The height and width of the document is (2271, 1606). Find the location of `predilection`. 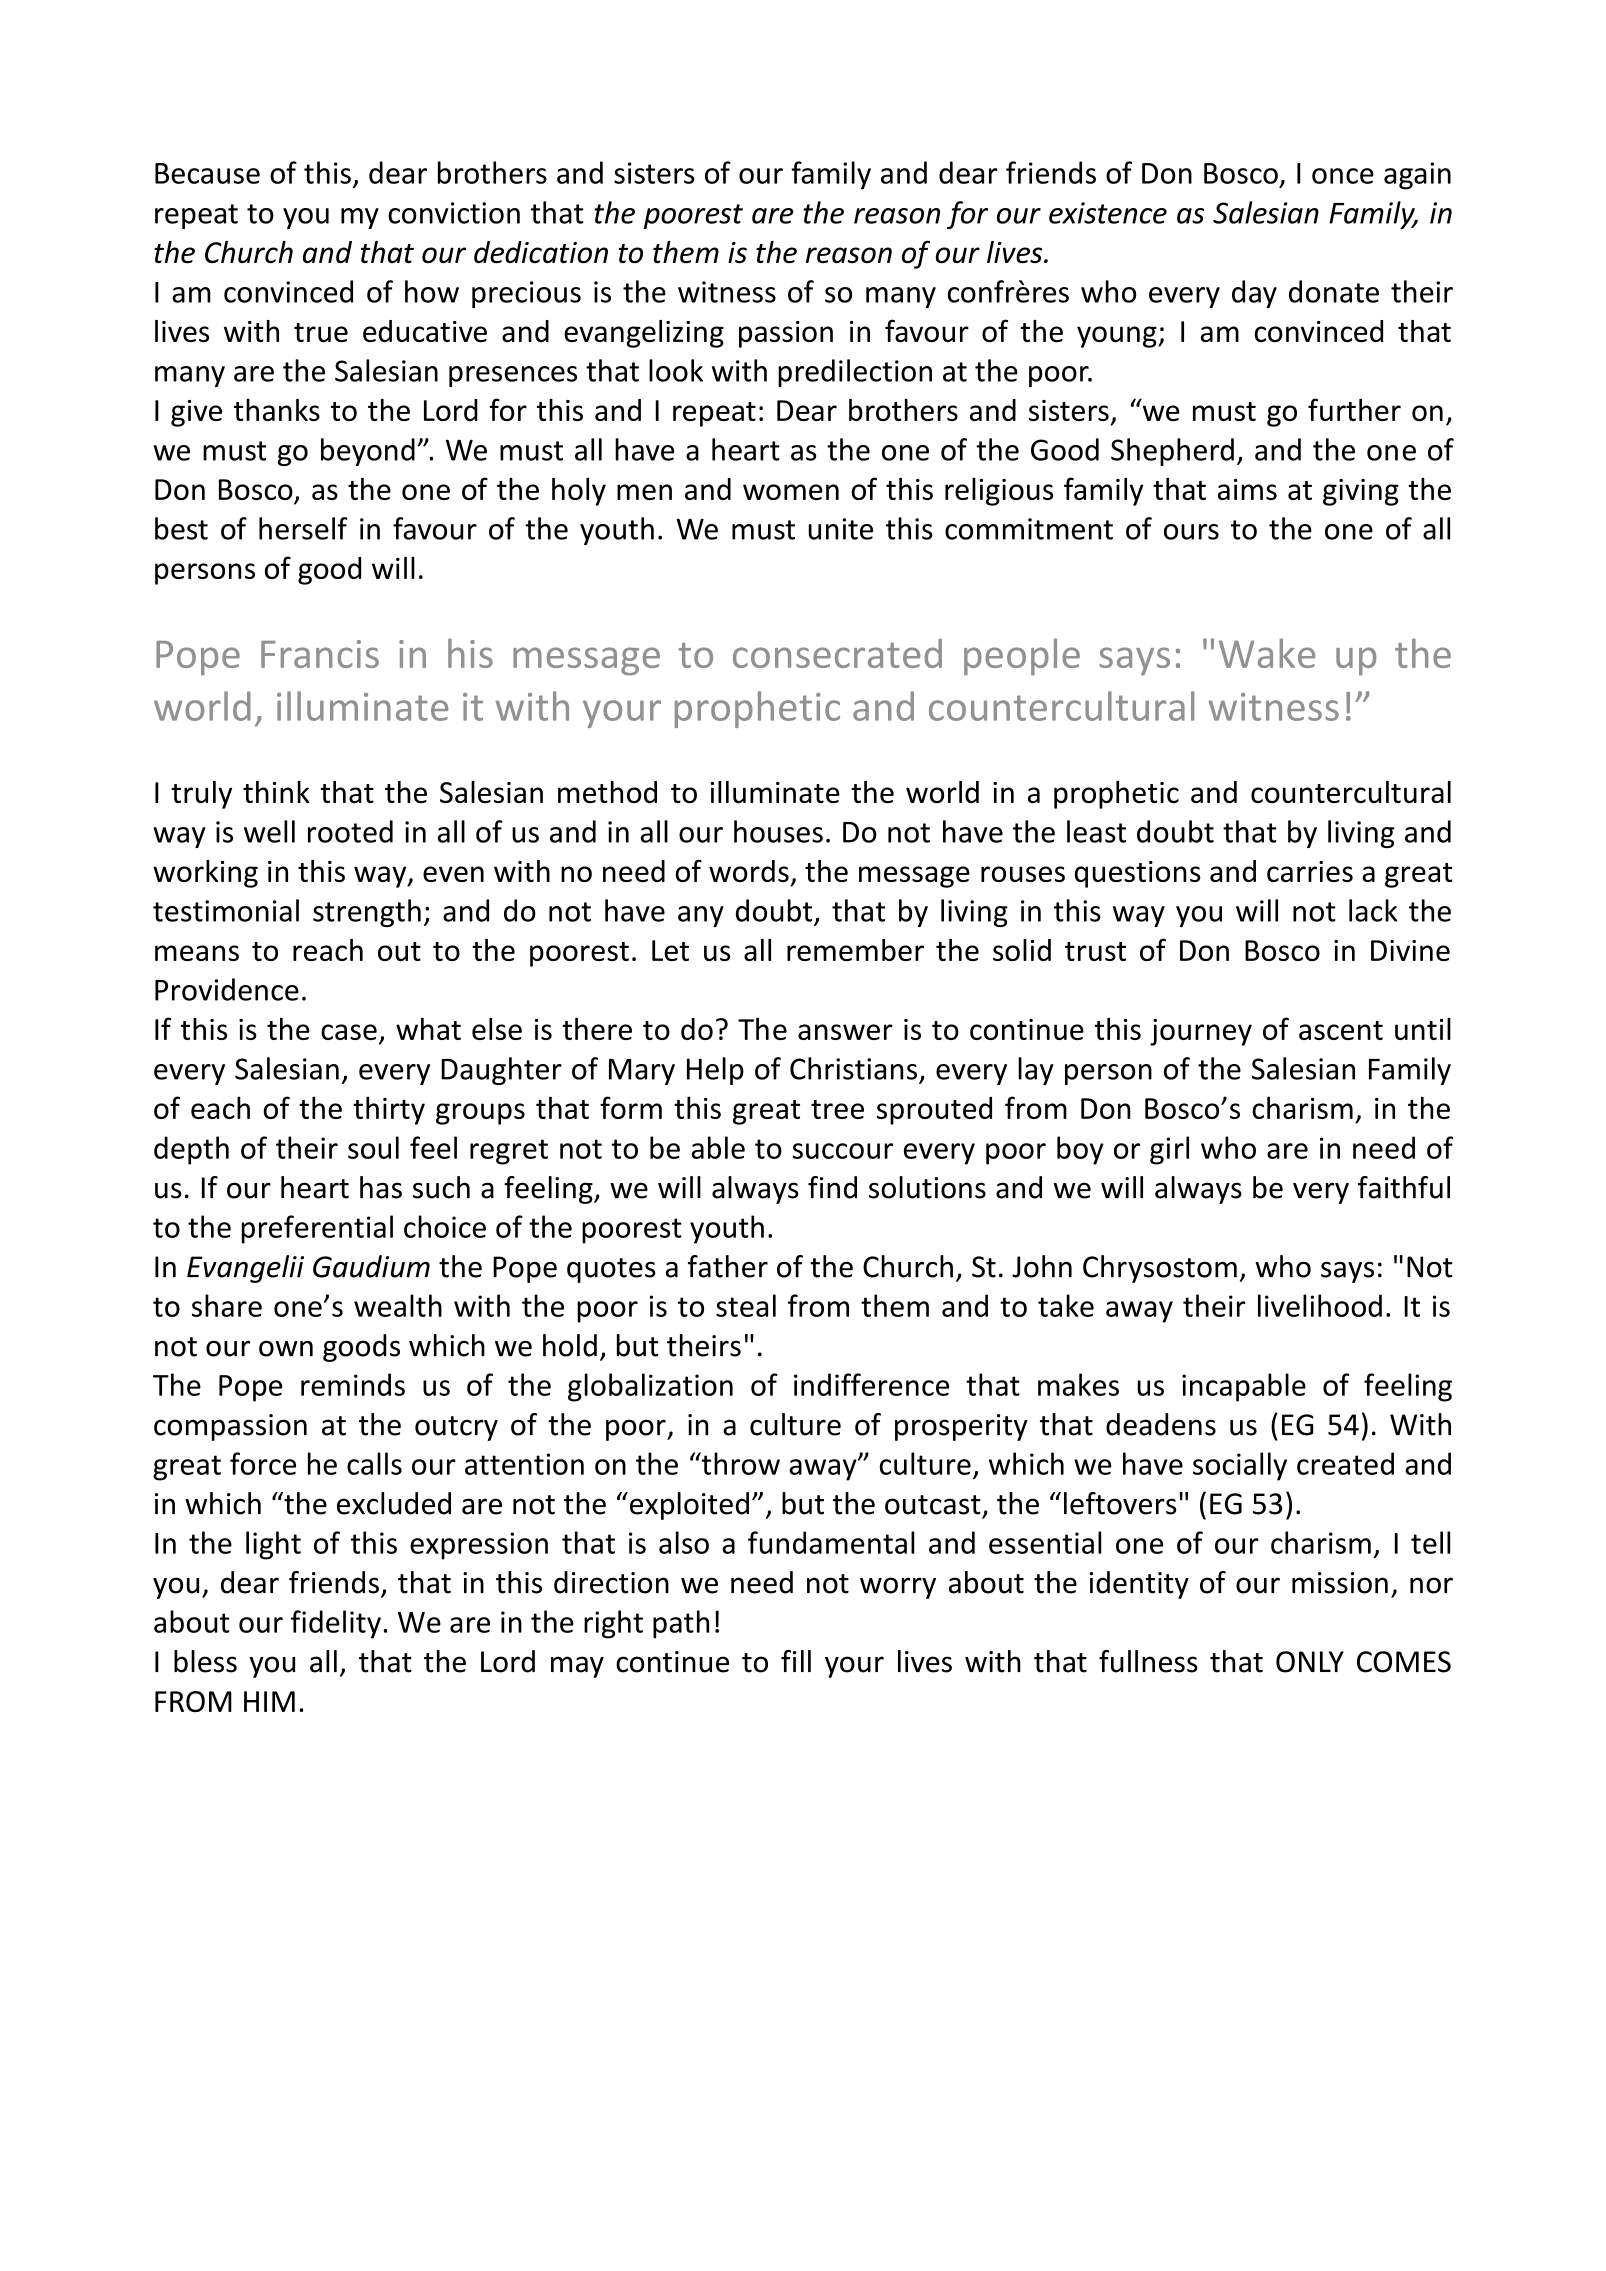

predilection is located at coordinates (855, 373).
